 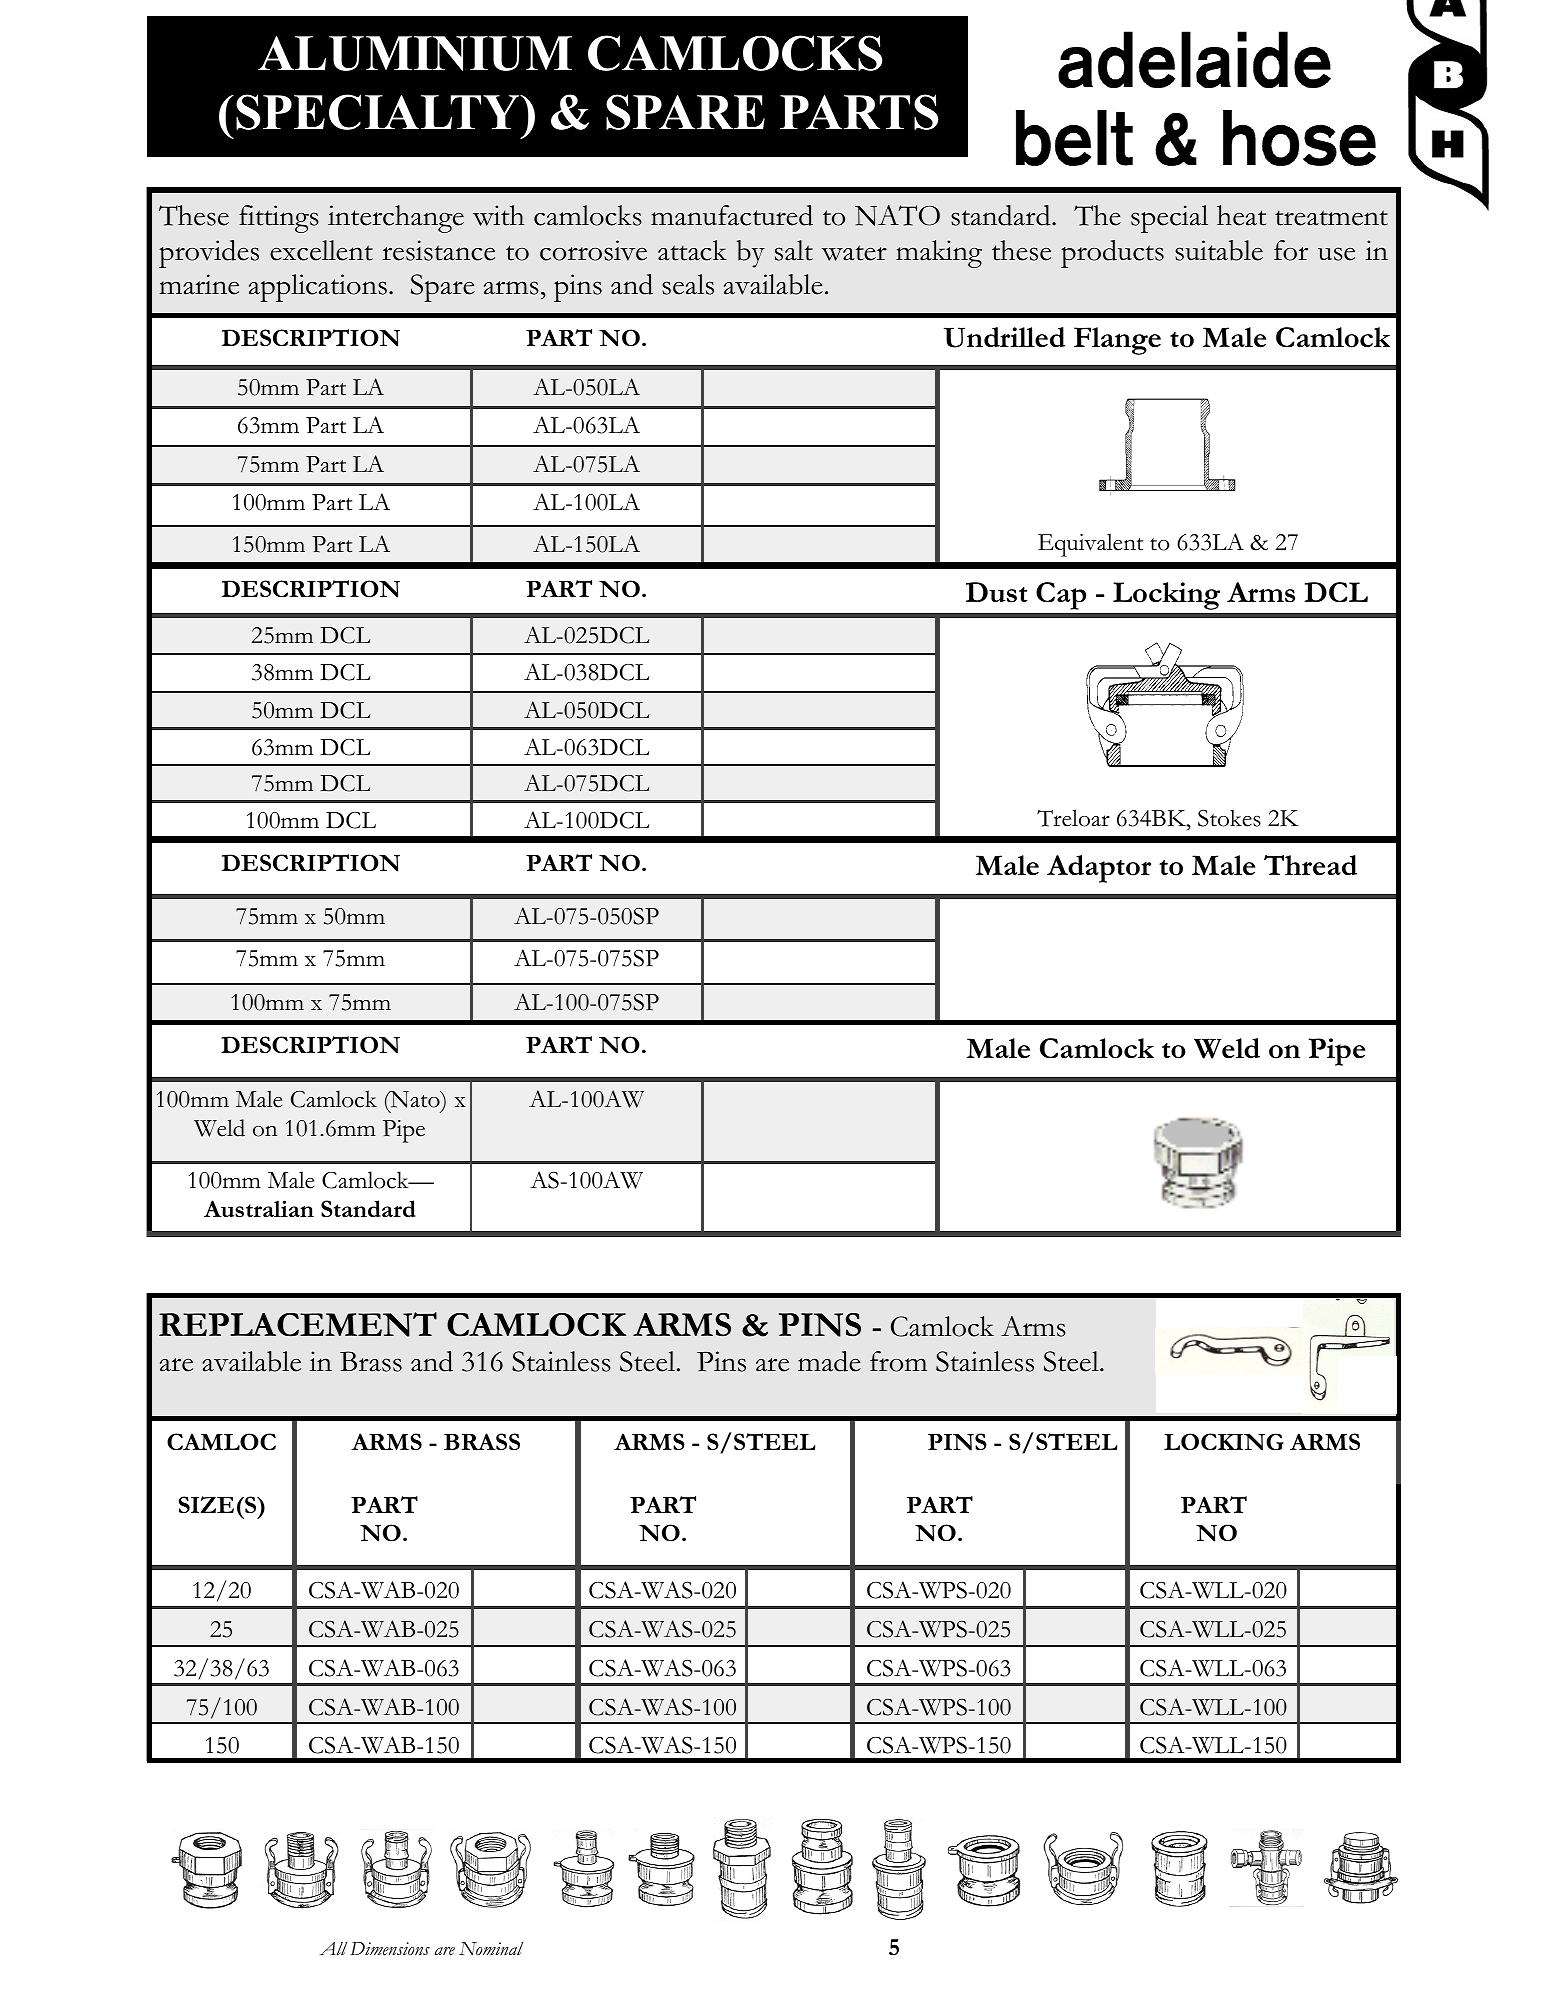 I want to click on ALUMINIUM, so click(x=415, y=53).
